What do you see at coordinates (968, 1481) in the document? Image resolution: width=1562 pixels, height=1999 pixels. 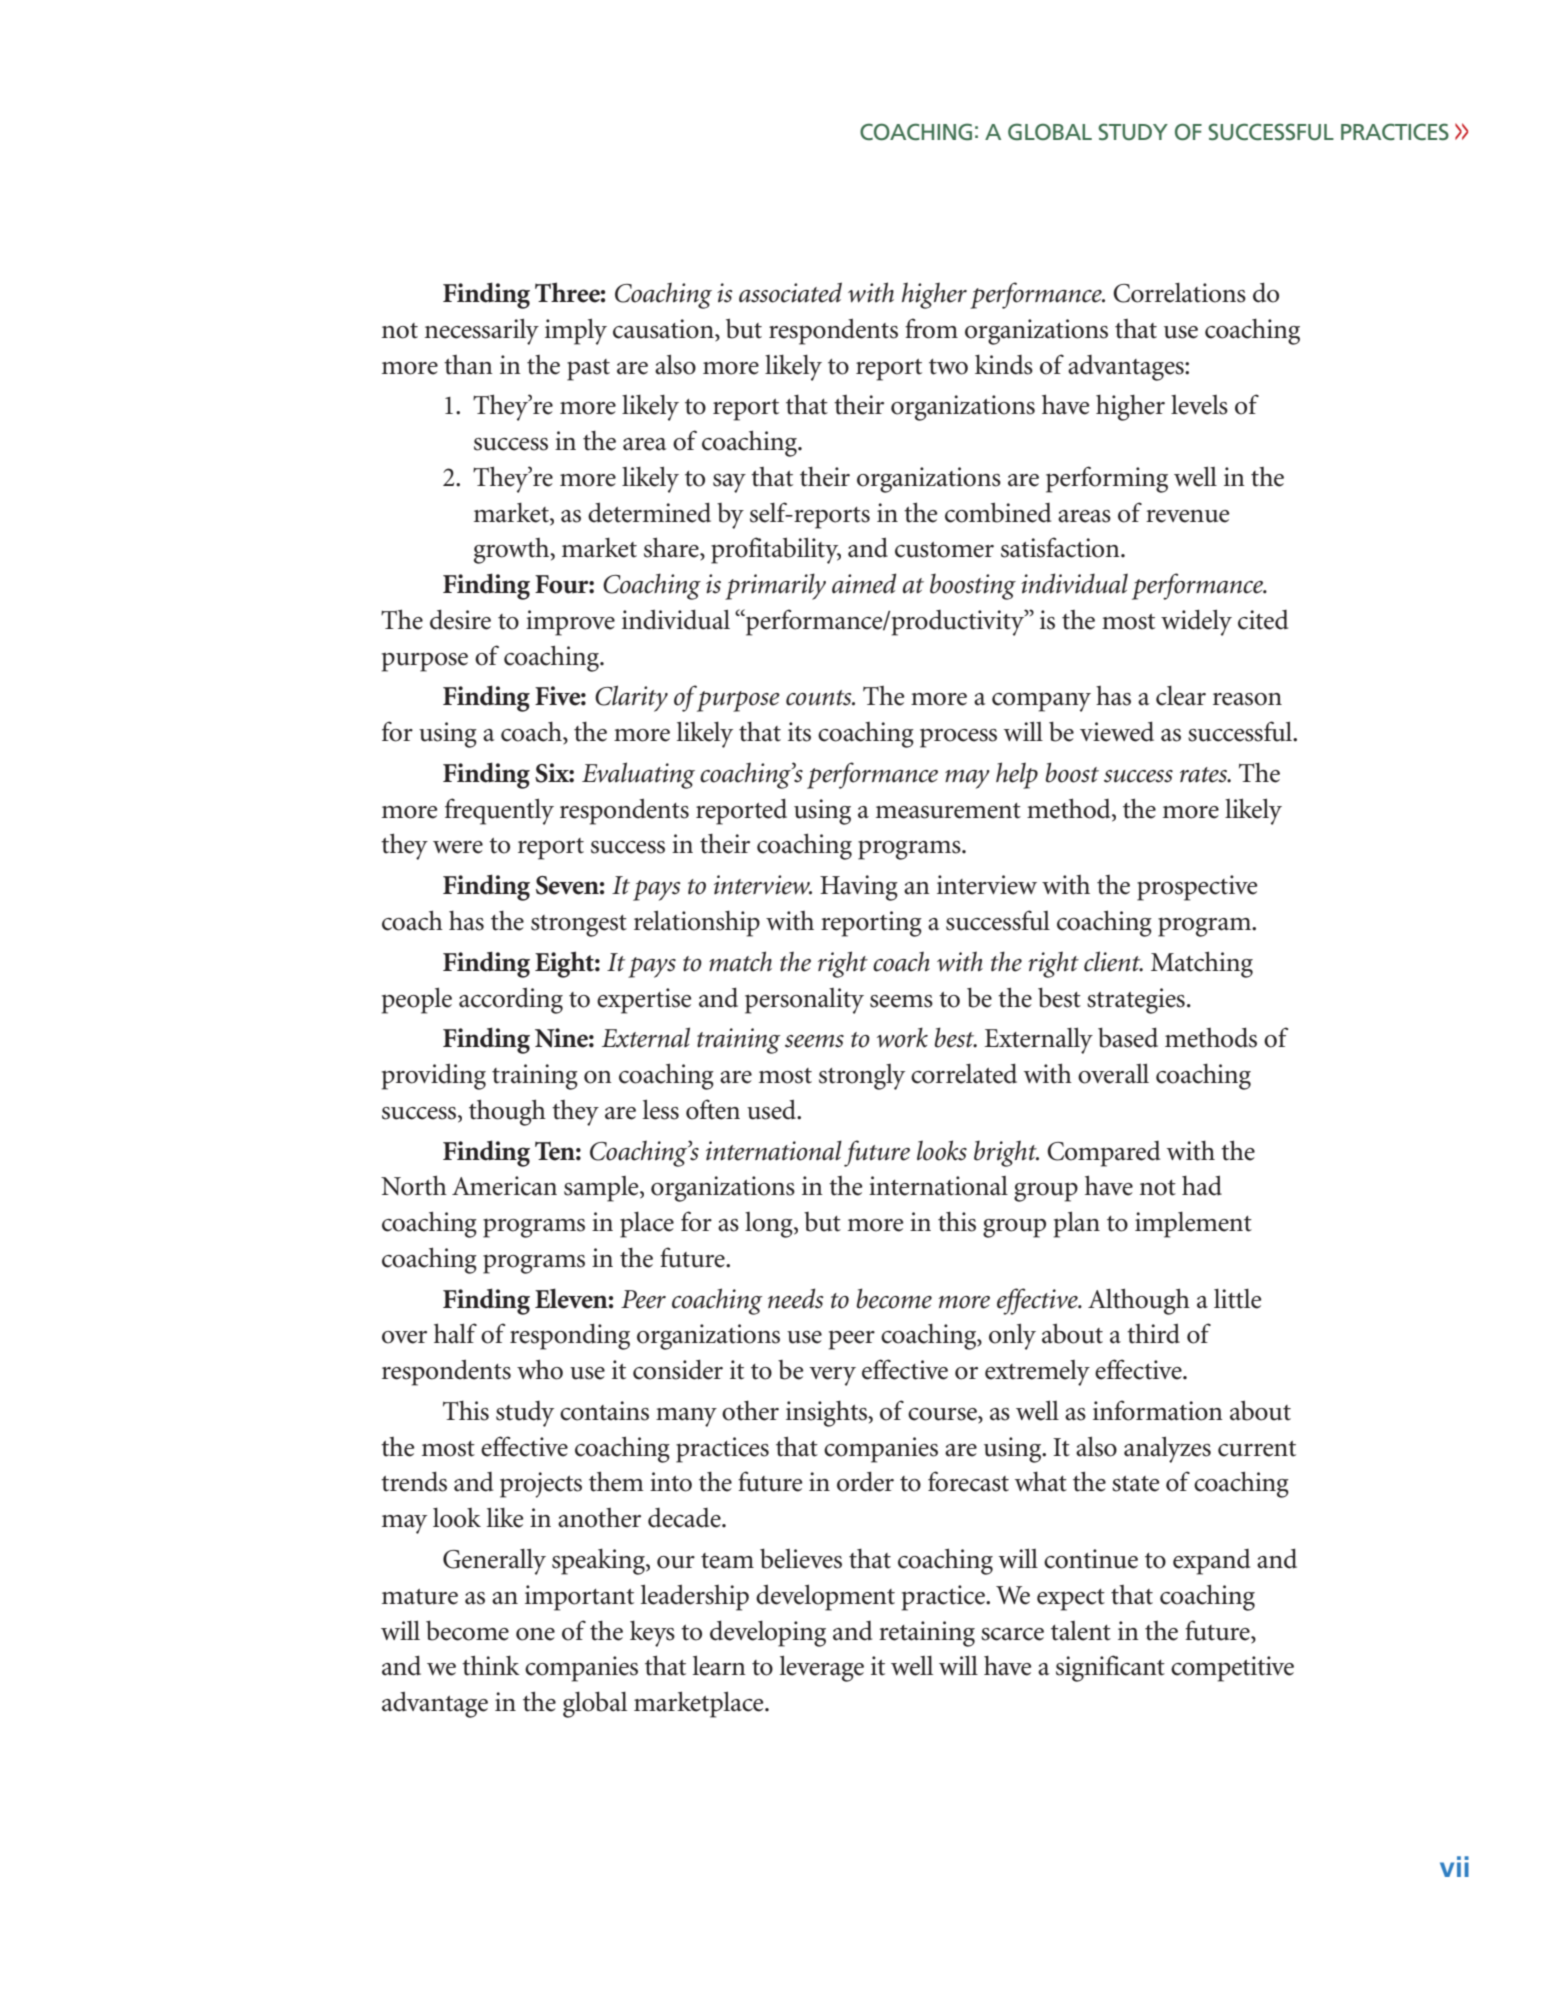 I see `forecast` at bounding box center [968, 1481].
